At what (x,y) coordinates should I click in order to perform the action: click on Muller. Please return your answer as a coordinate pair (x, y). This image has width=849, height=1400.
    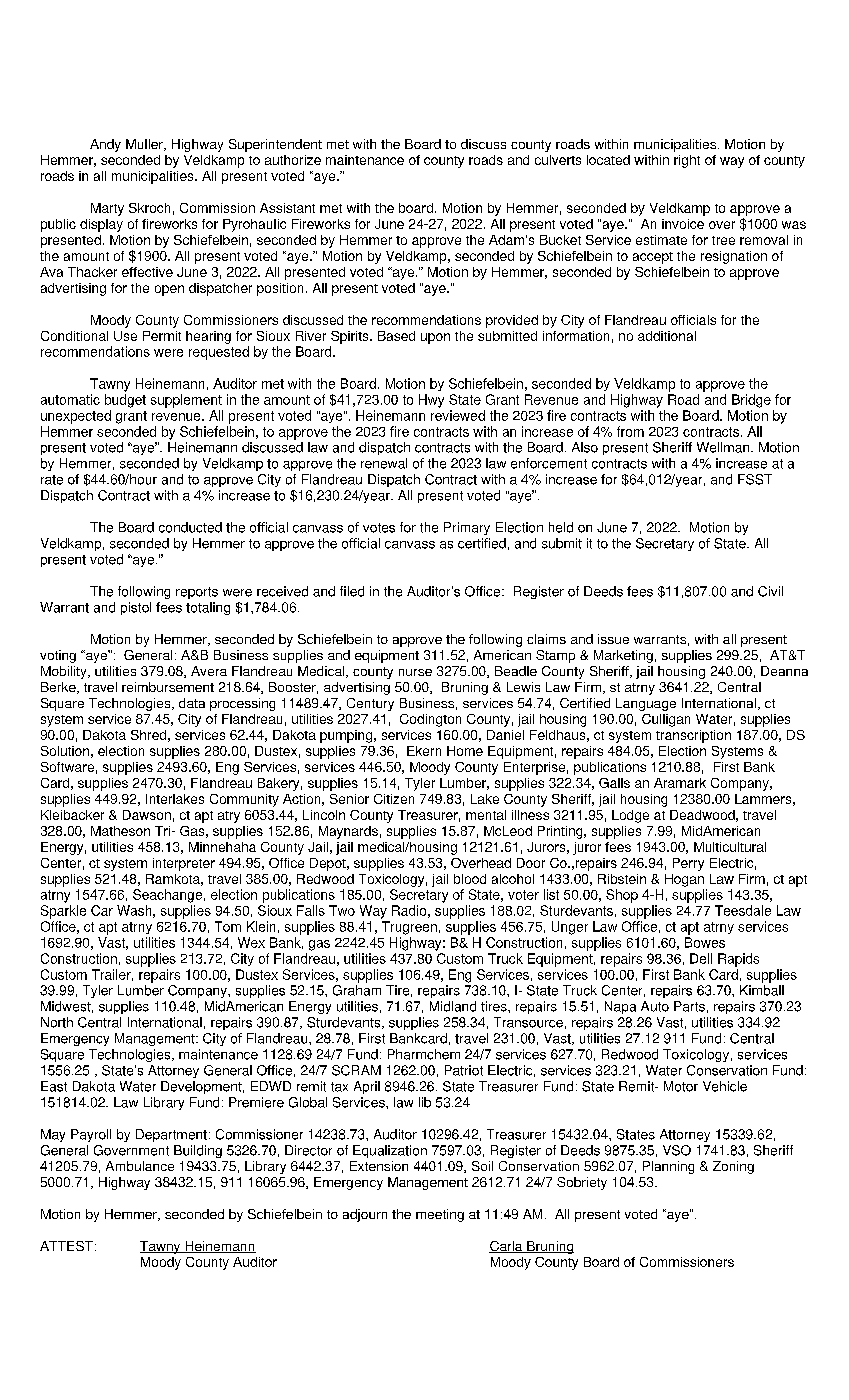
    Looking at the image, I should click on (145, 145).
